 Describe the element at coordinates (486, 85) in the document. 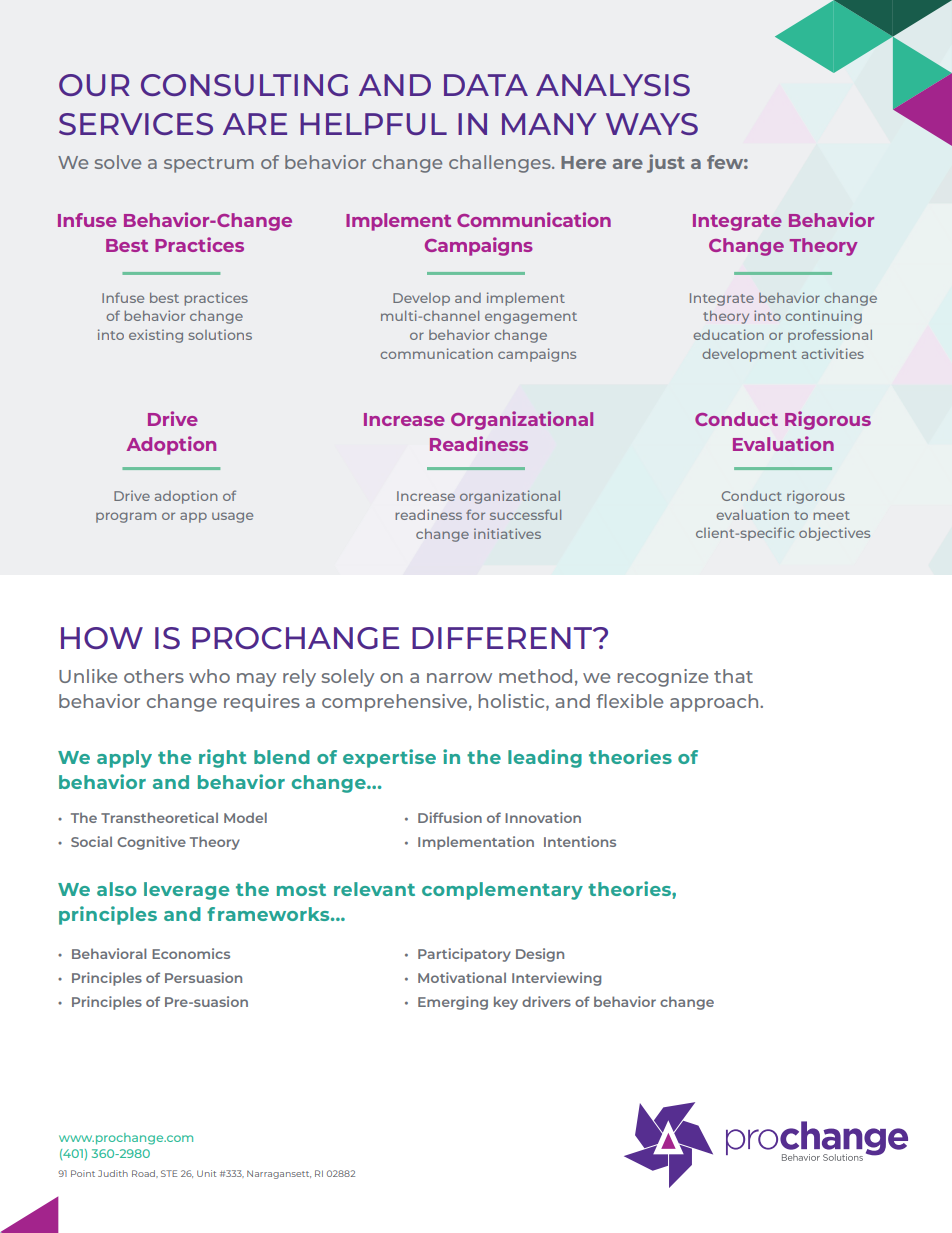

I see `DATA` at that location.
